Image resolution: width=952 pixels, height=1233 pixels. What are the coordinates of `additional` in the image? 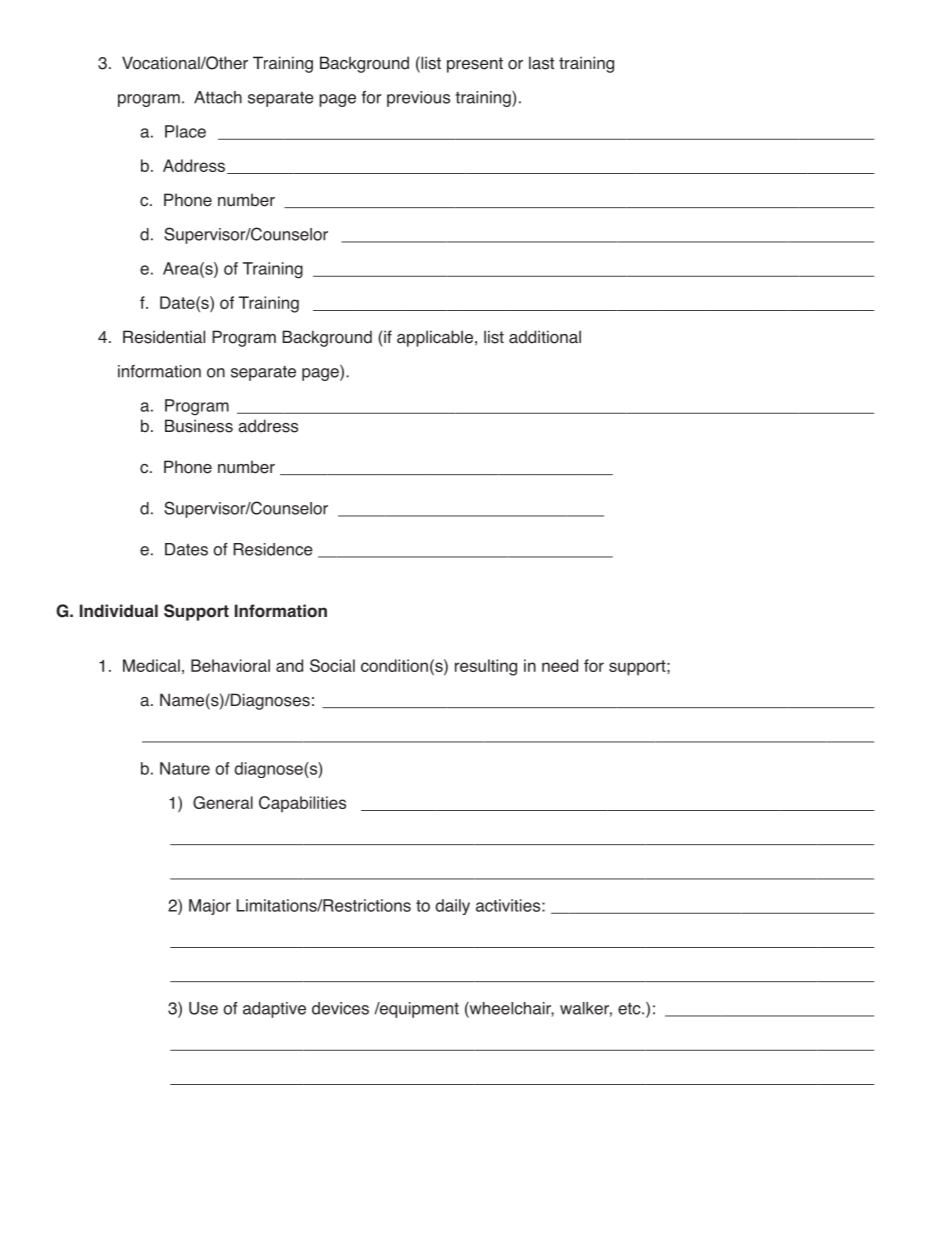 It's located at (545, 337).
